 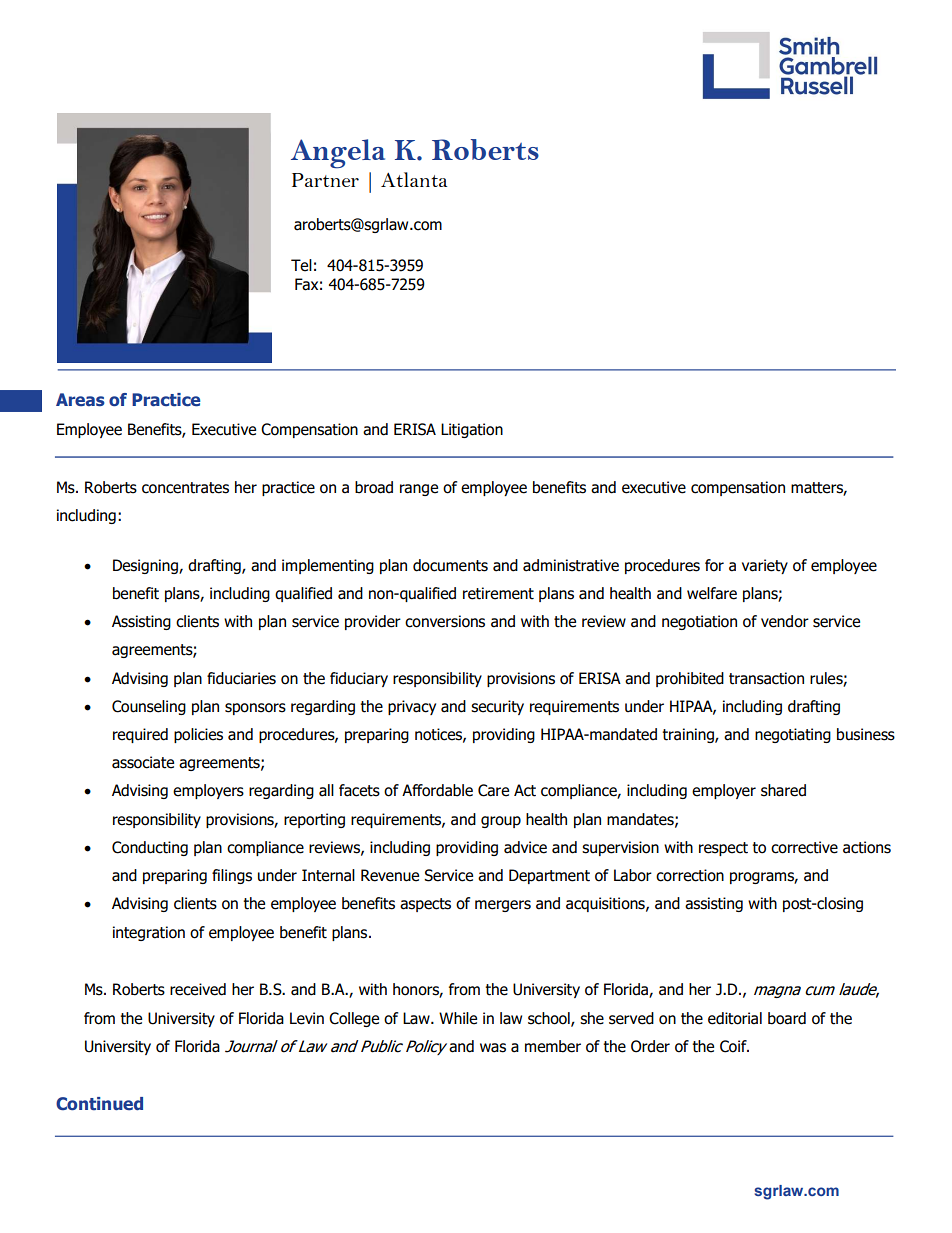 I want to click on conversions, so click(x=445, y=621).
